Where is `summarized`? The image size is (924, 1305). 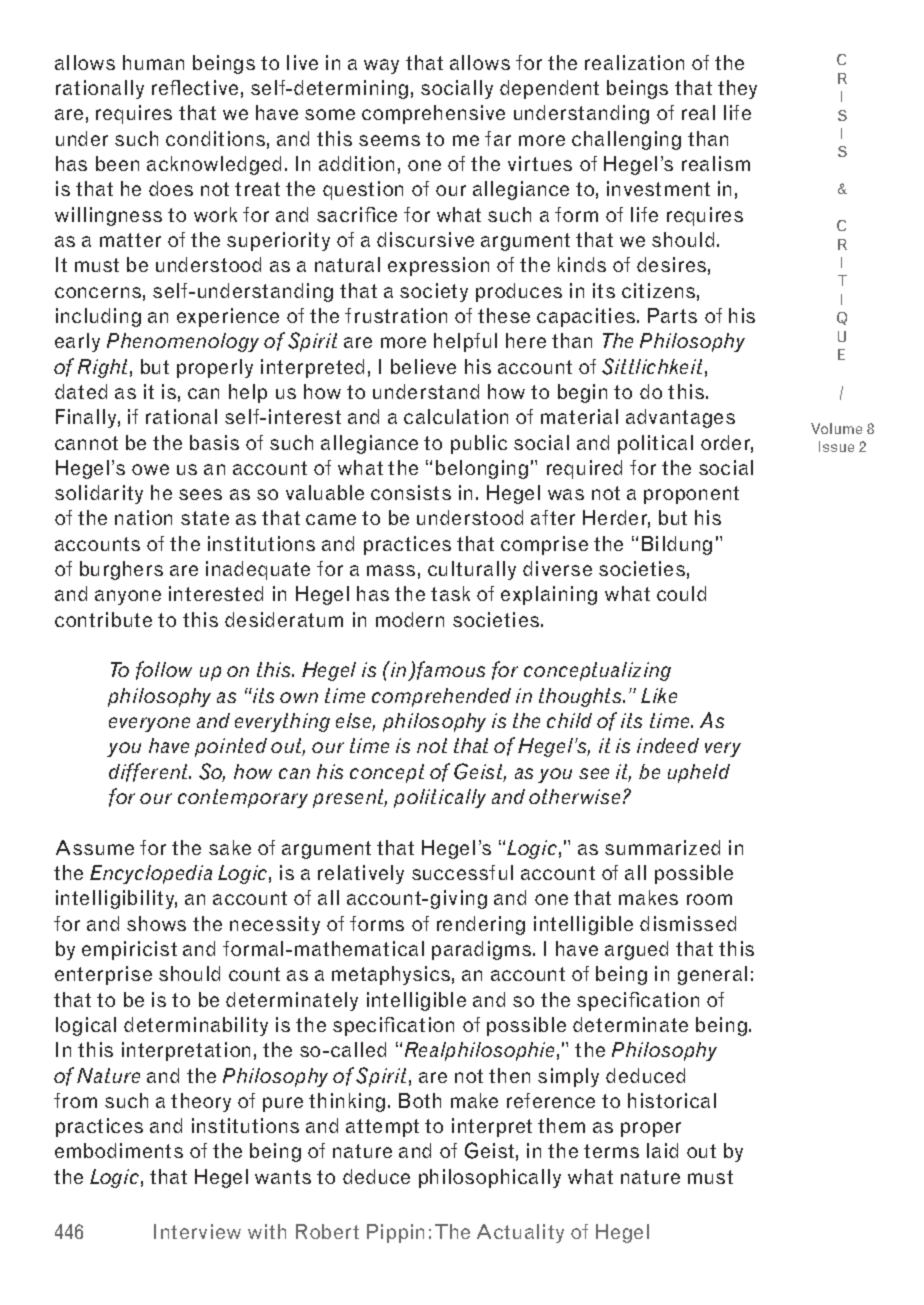 summarized is located at coordinates (662, 847).
